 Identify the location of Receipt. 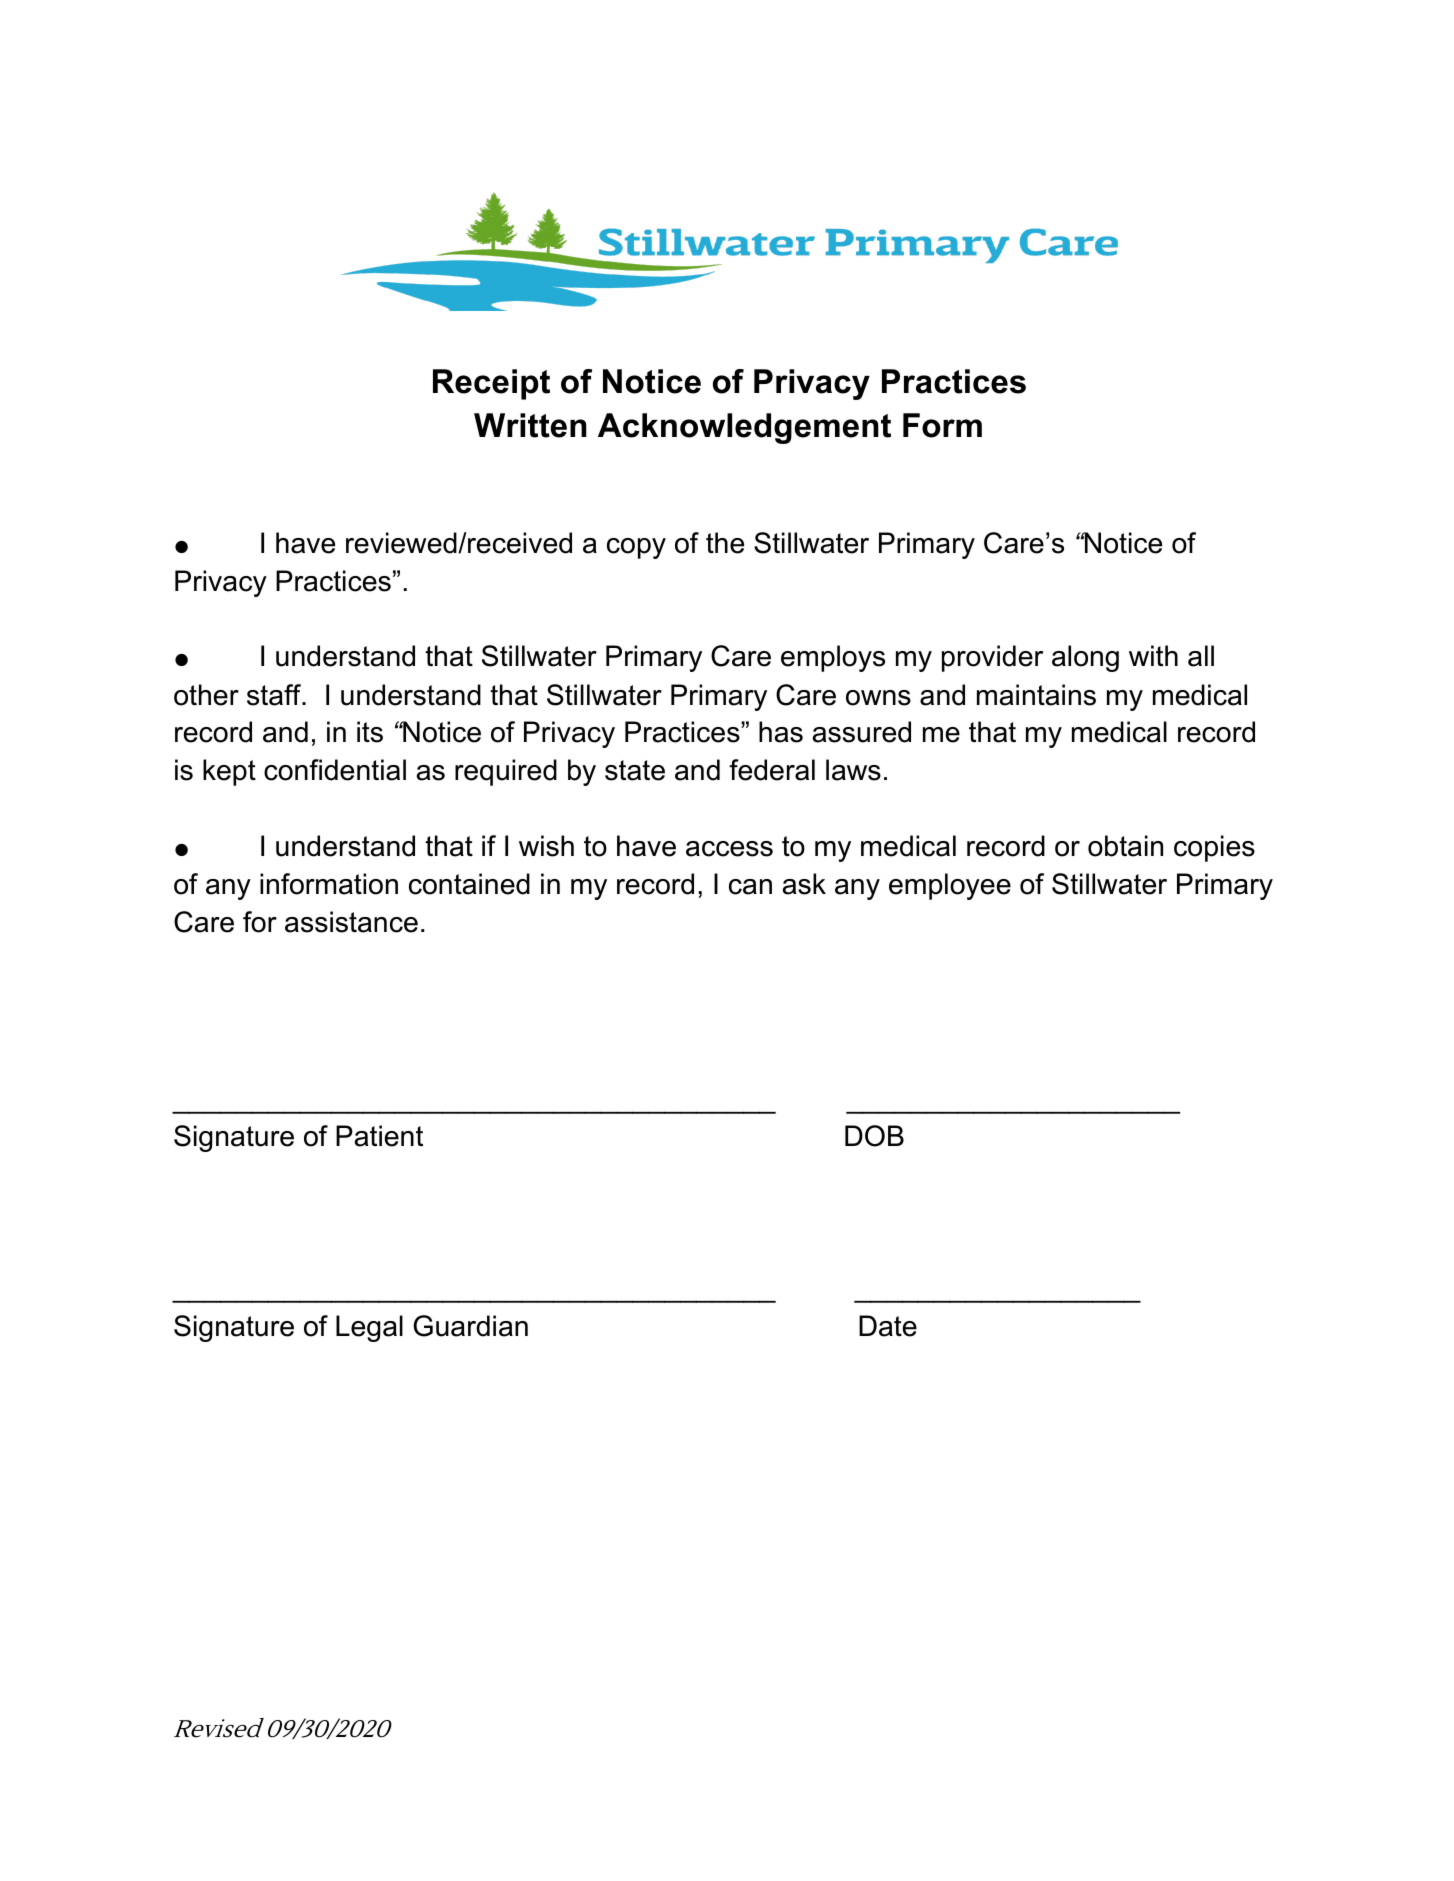
(491, 384).
